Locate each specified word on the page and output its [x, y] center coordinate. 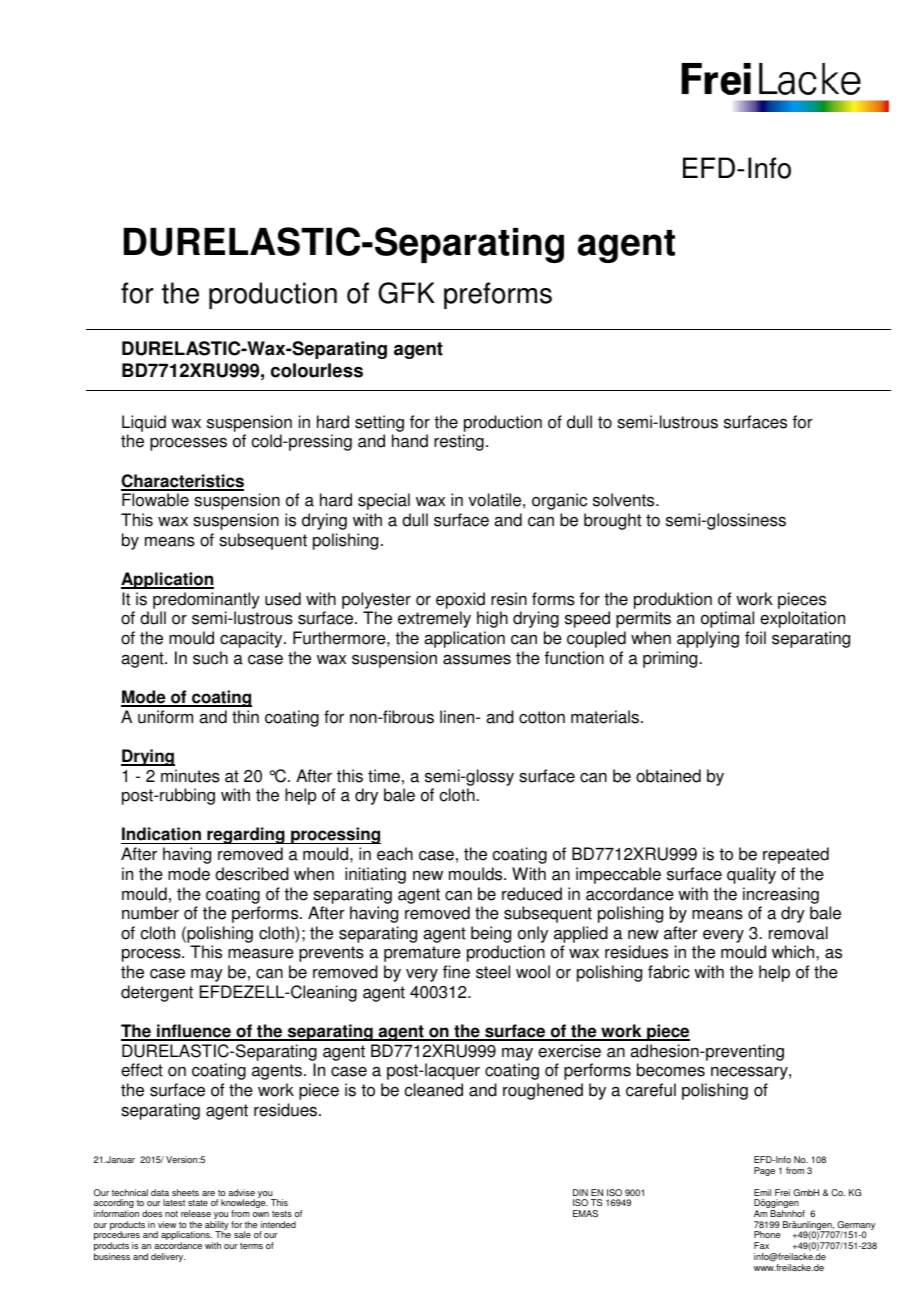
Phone [767, 1234]
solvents [625, 500]
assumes [477, 659]
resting [459, 442]
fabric [669, 972]
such [210, 658]
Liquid [144, 425]
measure [261, 954]
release [196, 1213]
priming [671, 659]
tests [282, 1214]
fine [456, 972]
